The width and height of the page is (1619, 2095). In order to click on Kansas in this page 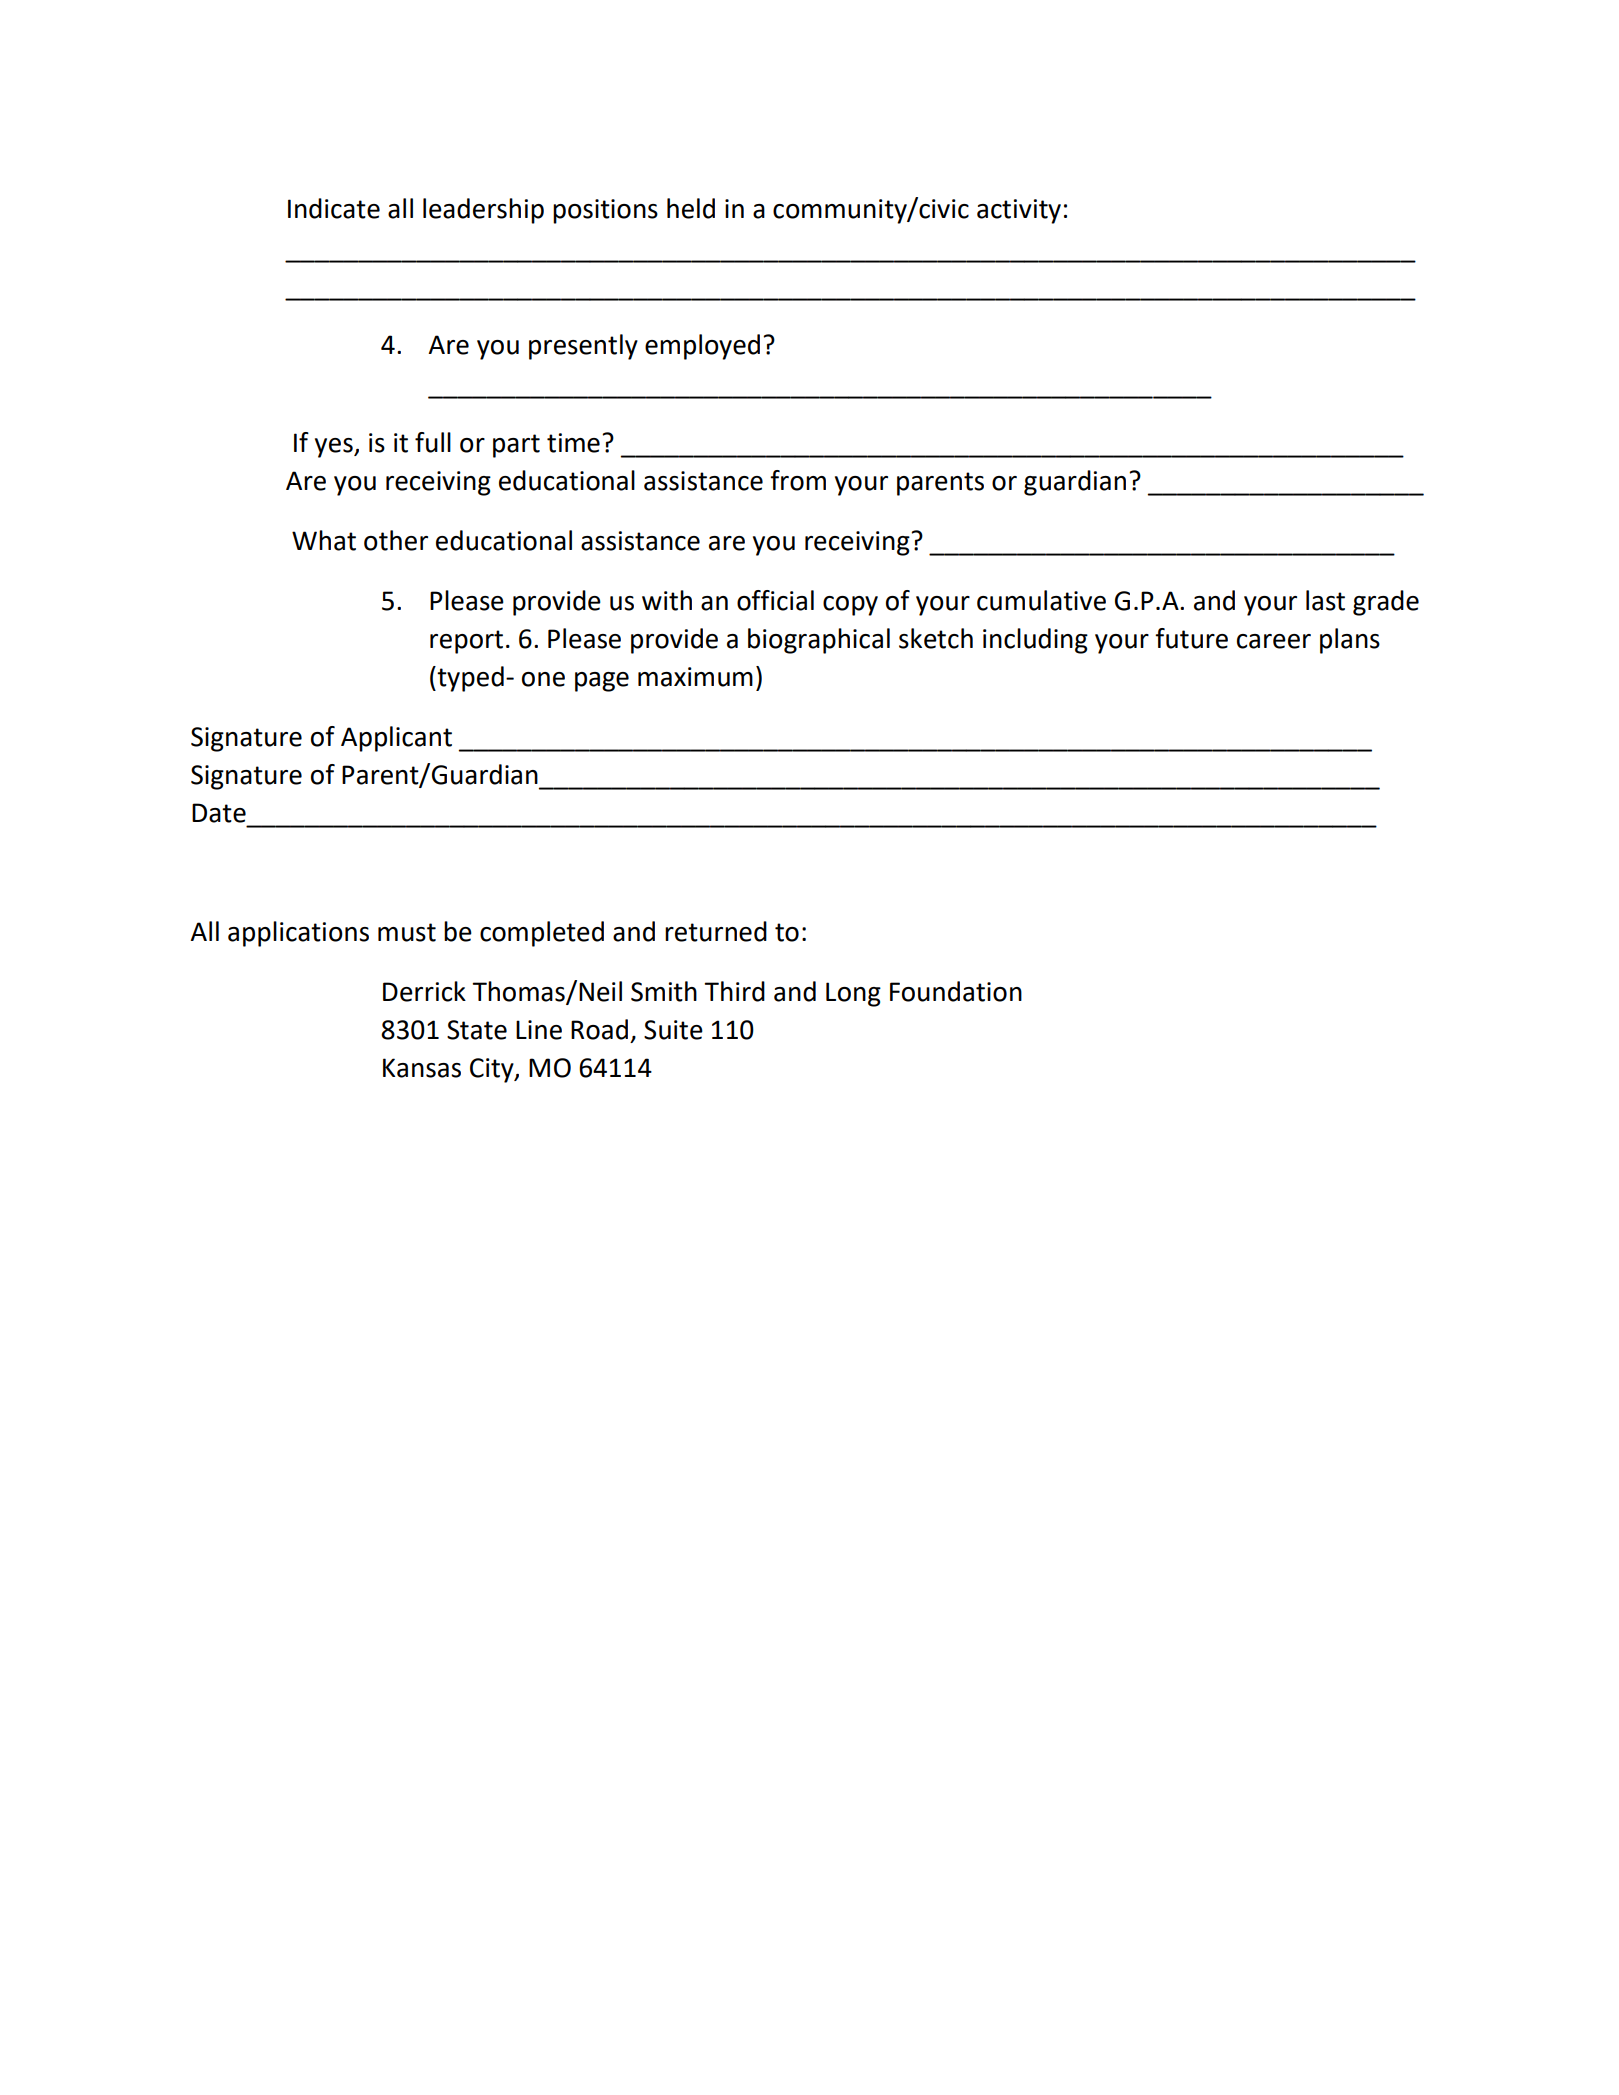, I will do `click(422, 1068)`.
